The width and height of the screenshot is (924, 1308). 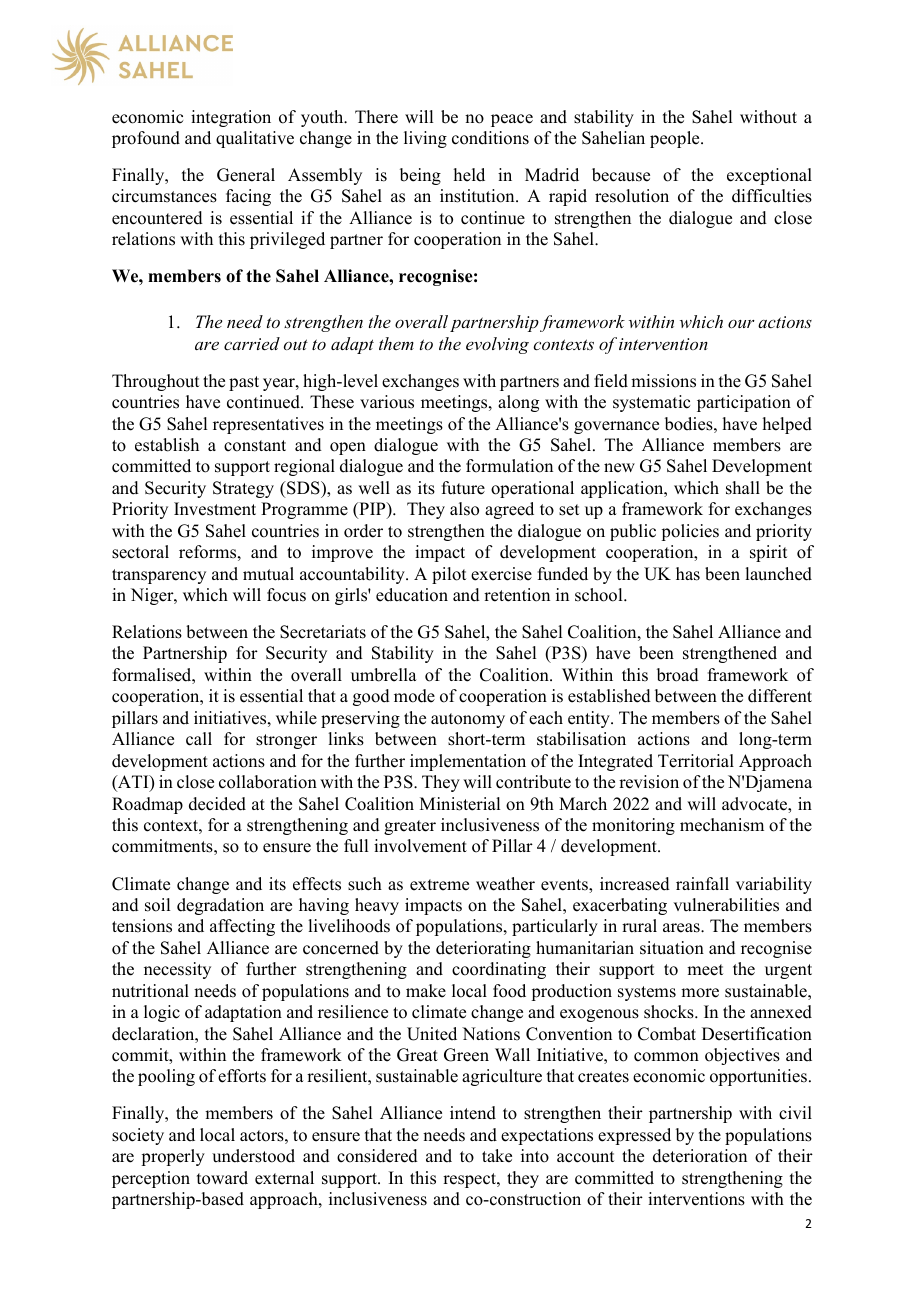 What do you see at coordinates (222, 1178) in the screenshot?
I see `toward` at bounding box center [222, 1178].
